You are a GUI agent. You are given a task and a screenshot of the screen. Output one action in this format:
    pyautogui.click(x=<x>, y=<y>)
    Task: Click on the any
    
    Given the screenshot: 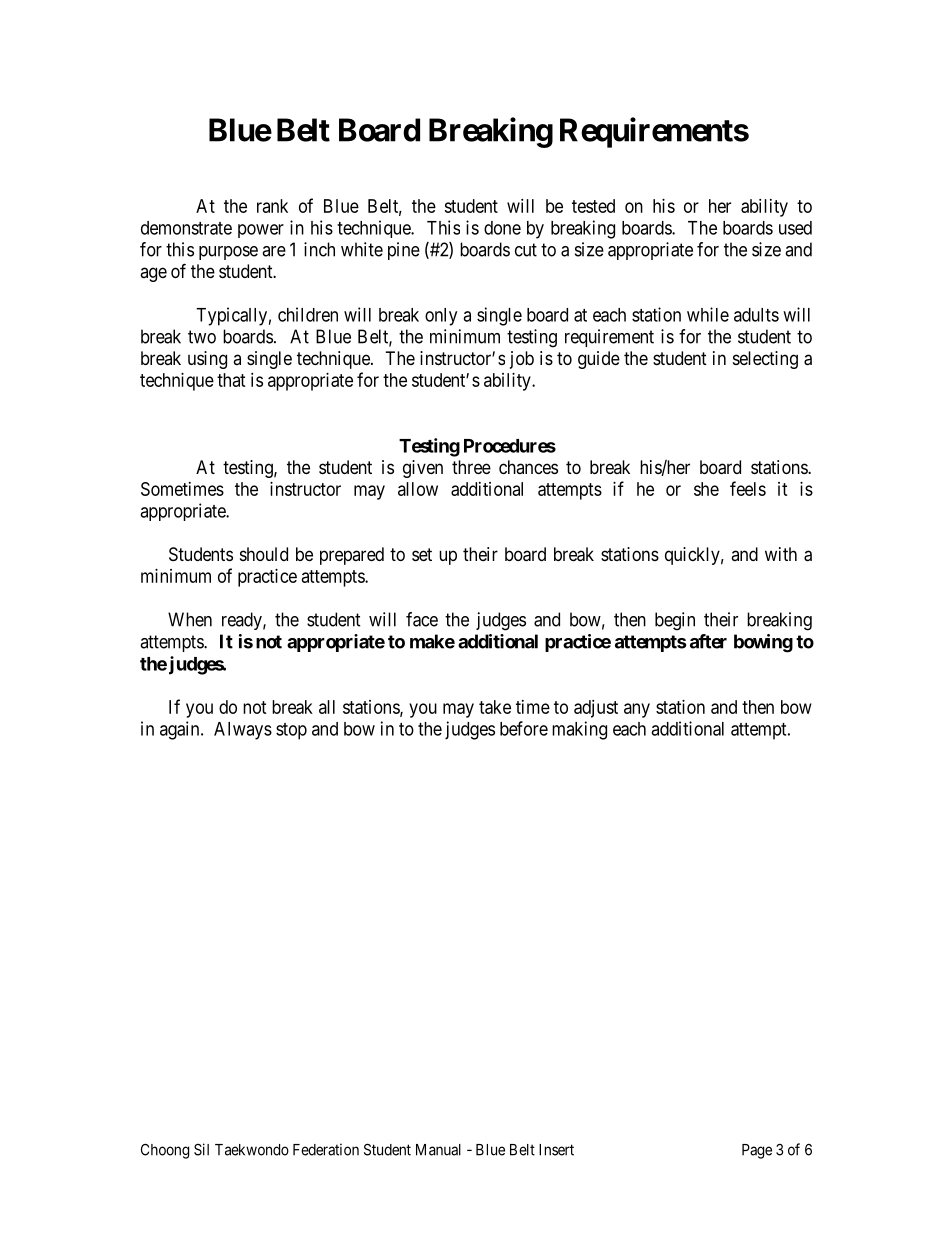 What is the action you would take?
    pyautogui.click(x=637, y=710)
